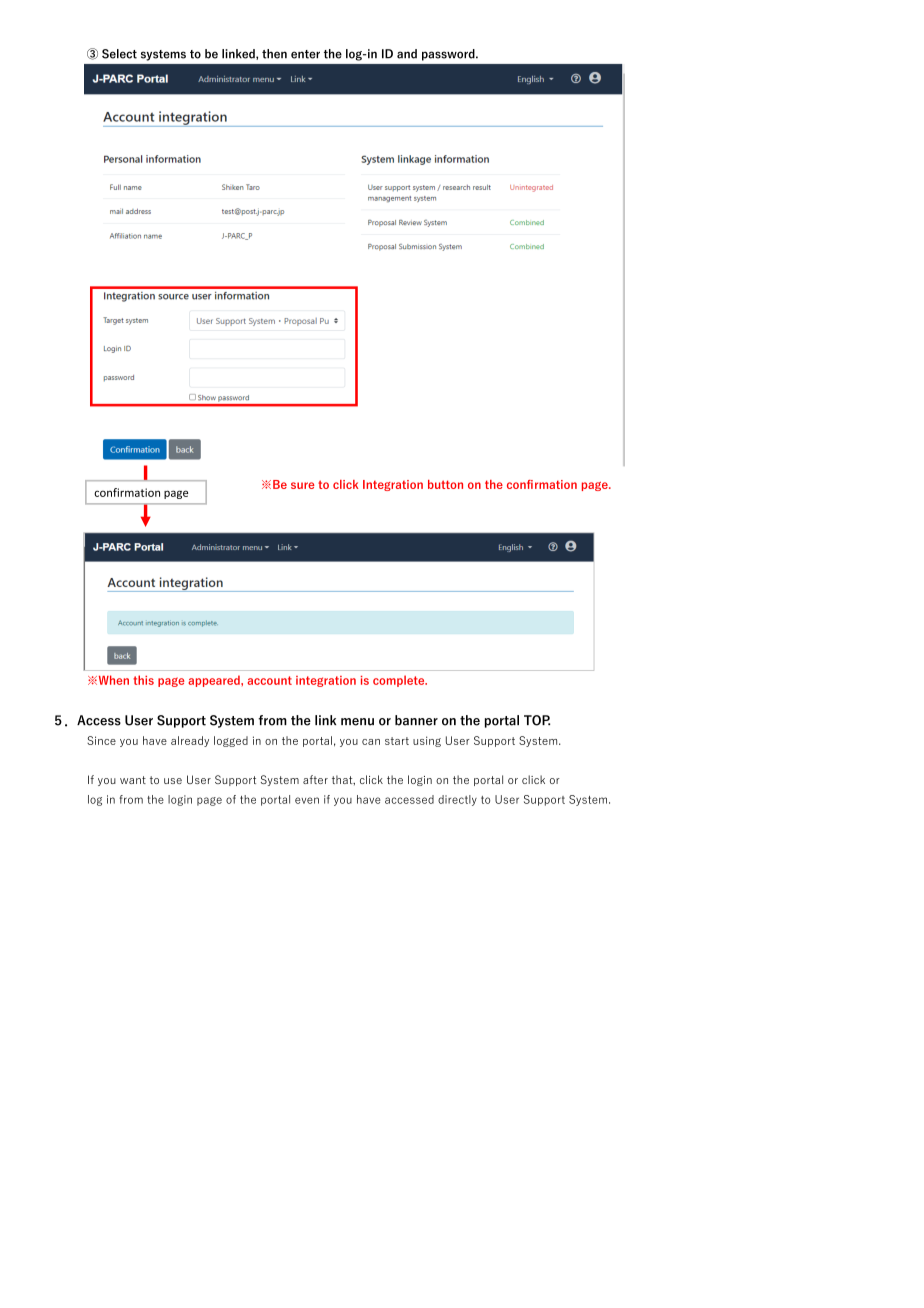 The height and width of the screenshot is (1308, 924). Describe the element at coordinates (133, 780) in the screenshot. I see `want` at that location.
